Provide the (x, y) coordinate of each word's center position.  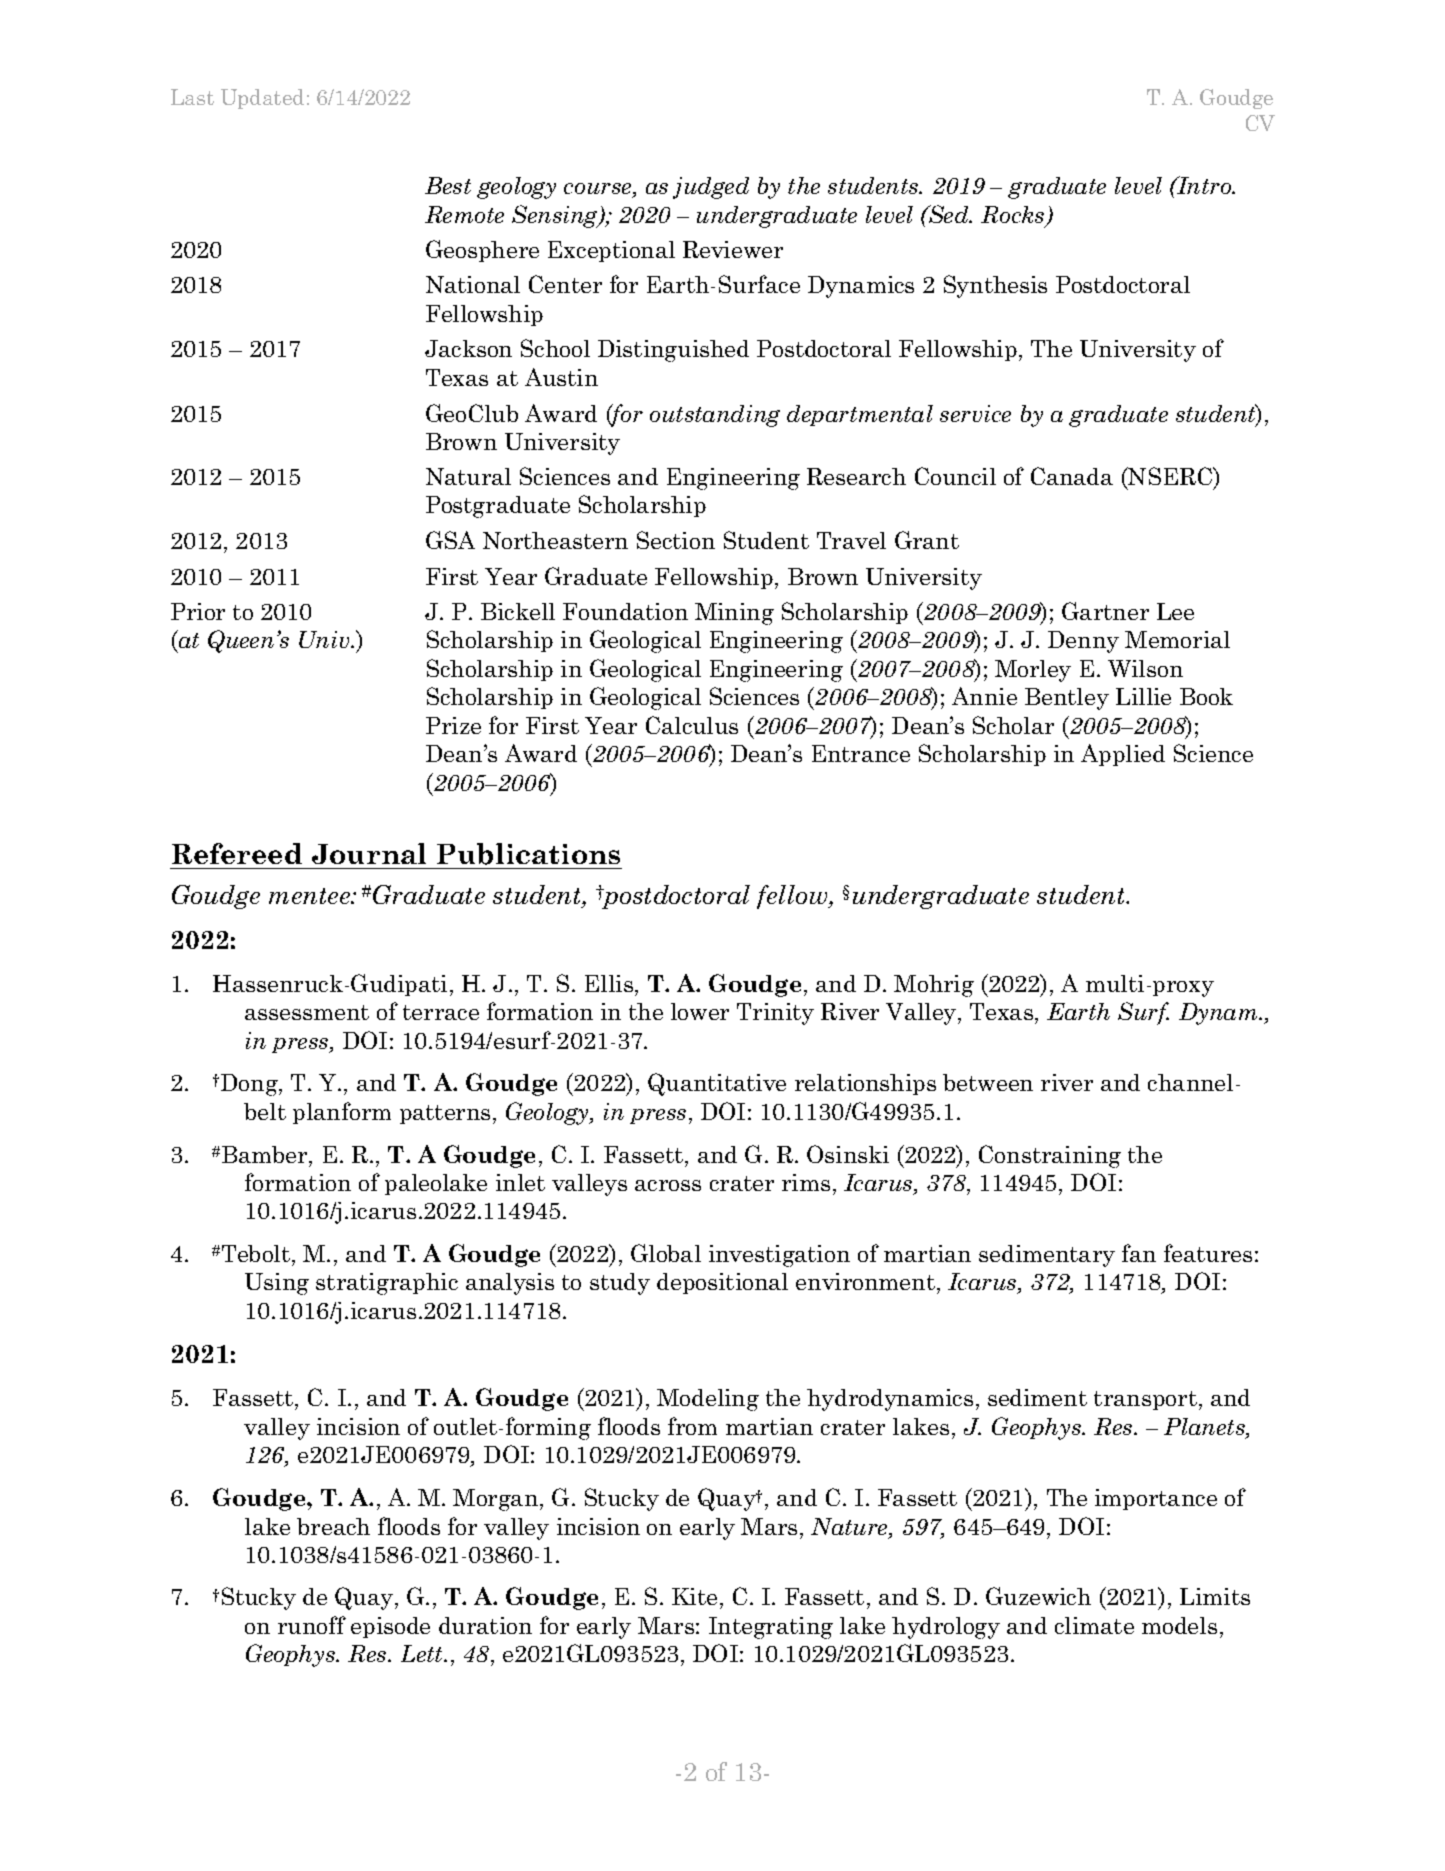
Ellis (610, 983)
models (1179, 1625)
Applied (1123, 755)
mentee (311, 896)
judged (711, 188)
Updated (262, 99)
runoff (312, 1625)
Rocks (1014, 216)
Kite (694, 1596)
